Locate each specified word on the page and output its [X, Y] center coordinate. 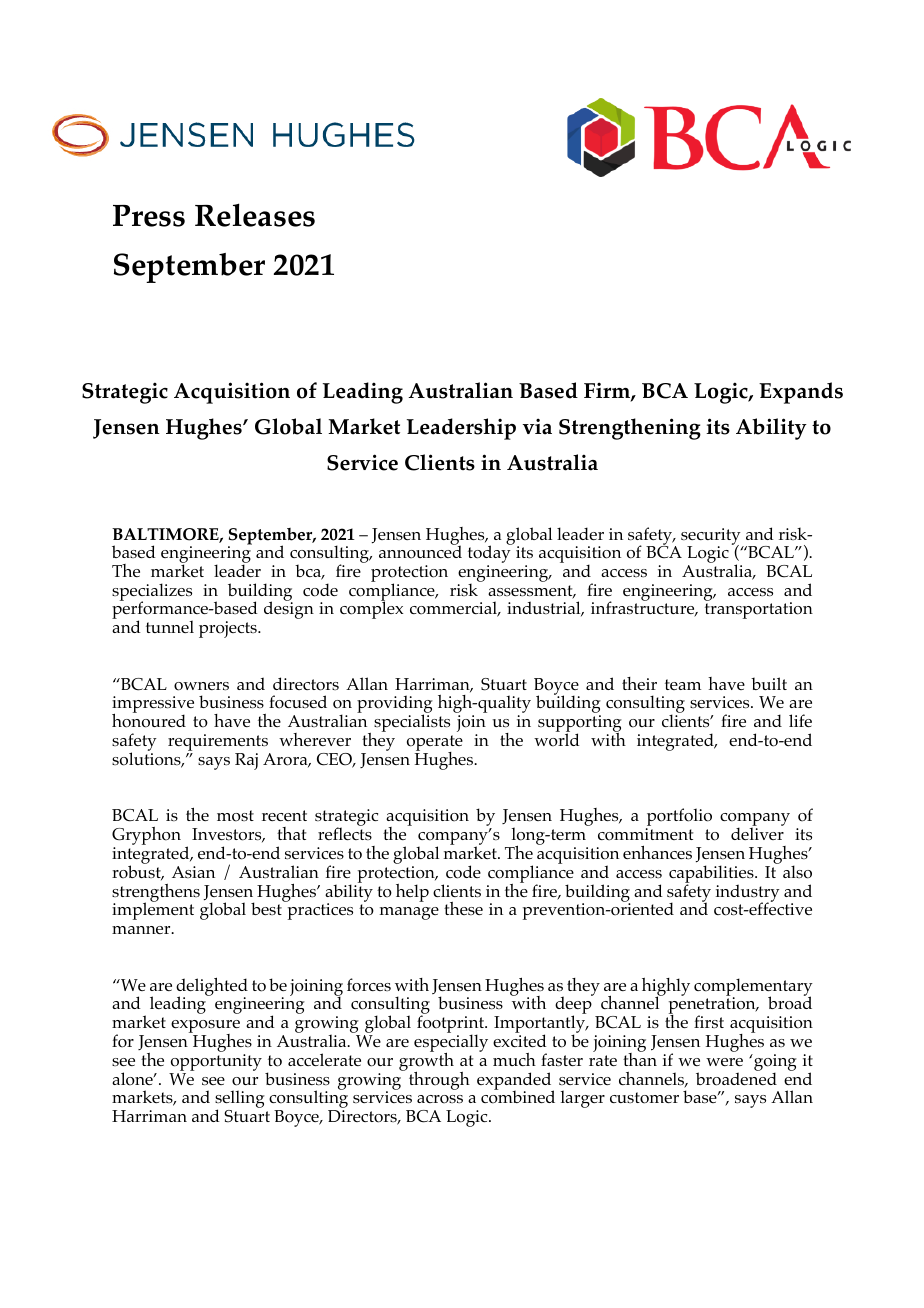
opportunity [216, 1062]
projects [229, 629]
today [490, 555]
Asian [193, 872]
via [537, 426]
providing [395, 705]
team [683, 684]
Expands [801, 393]
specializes [152, 593]
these [463, 908]
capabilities [712, 875]
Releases [255, 215]
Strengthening [630, 429]
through [438, 1079]
